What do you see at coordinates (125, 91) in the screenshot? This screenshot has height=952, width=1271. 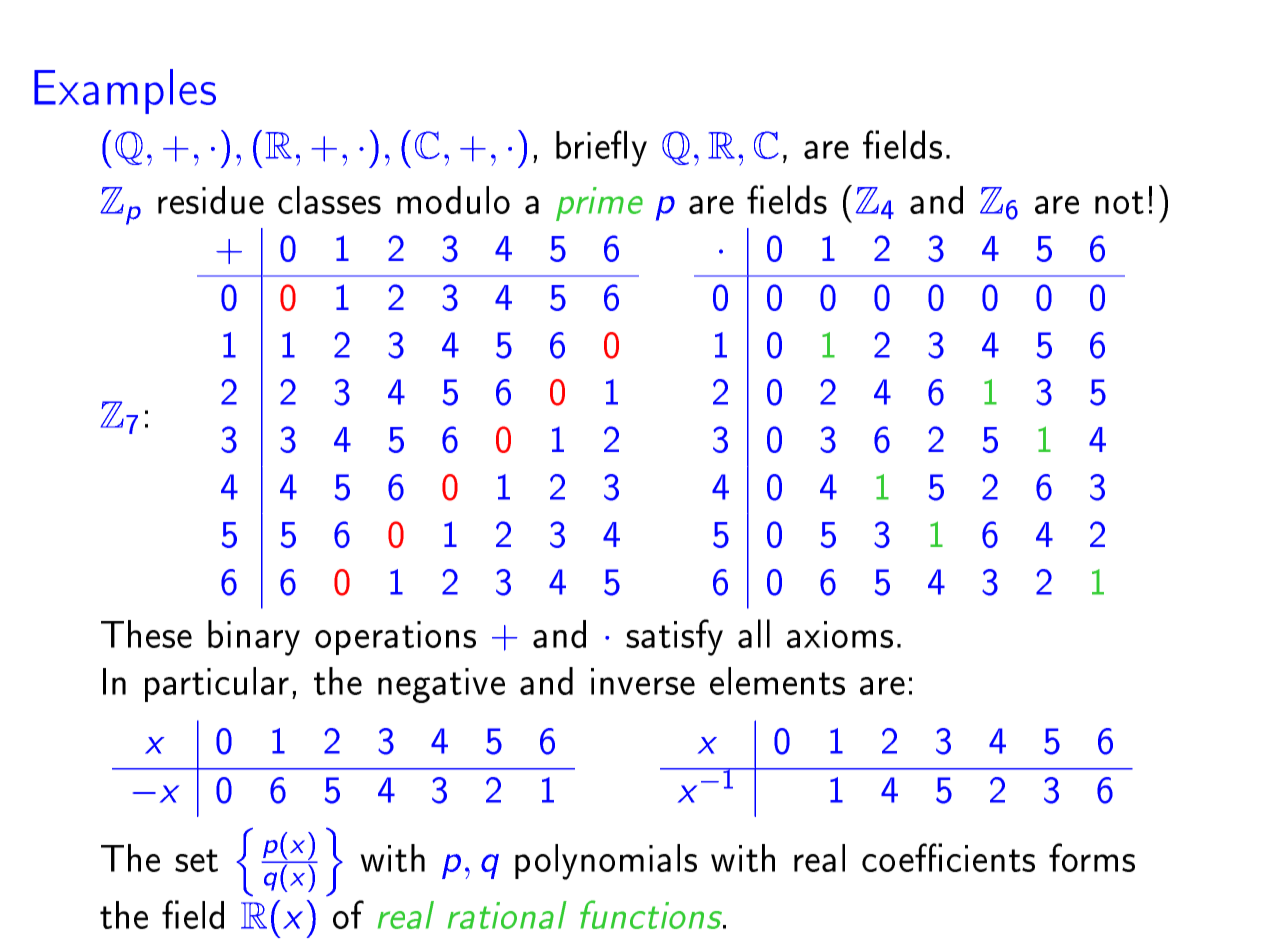 I see `Examples` at bounding box center [125, 91].
